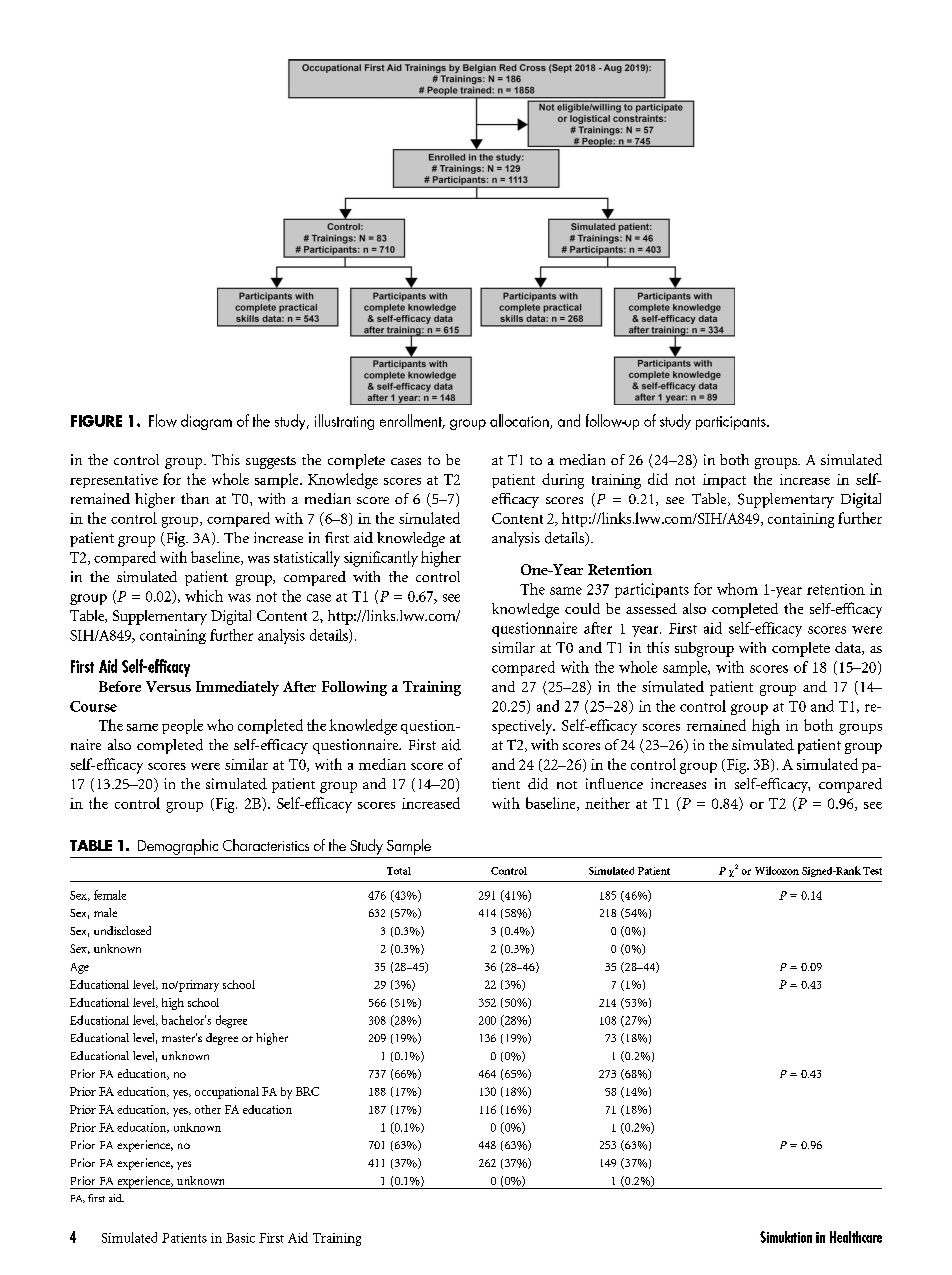  What do you see at coordinates (240, 1238) in the screenshot?
I see `Basic` at bounding box center [240, 1238].
